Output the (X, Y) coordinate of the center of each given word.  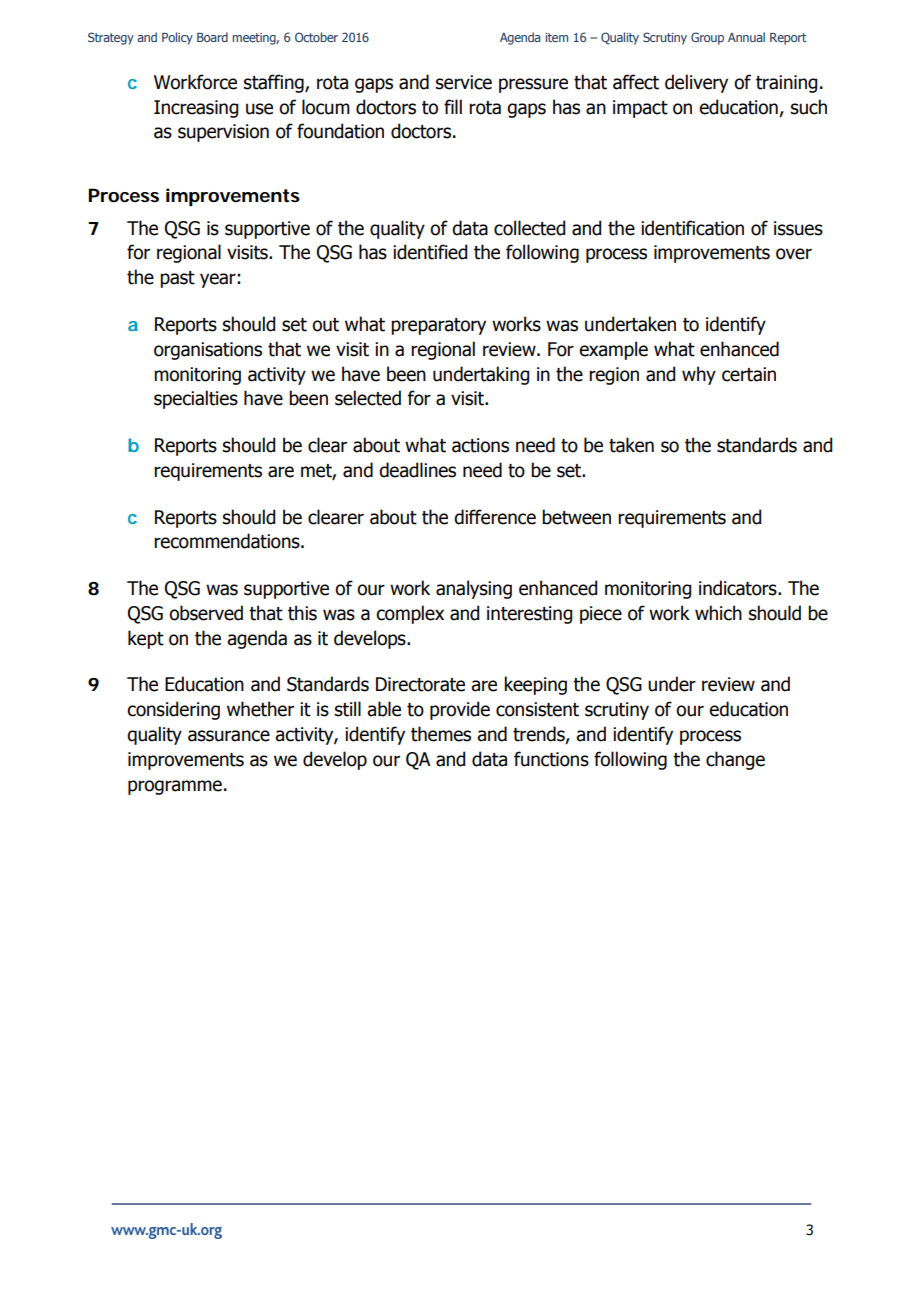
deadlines (417, 470)
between (576, 517)
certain (749, 374)
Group (707, 38)
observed (206, 613)
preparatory (438, 326)
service (464, 82)
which (718, 613)
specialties (196, 399)
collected (529, 228)
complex (410, 614)
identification (692, 228)
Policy (177, 38)
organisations (208, 351)
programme (175, 787)
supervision (223, 133)
